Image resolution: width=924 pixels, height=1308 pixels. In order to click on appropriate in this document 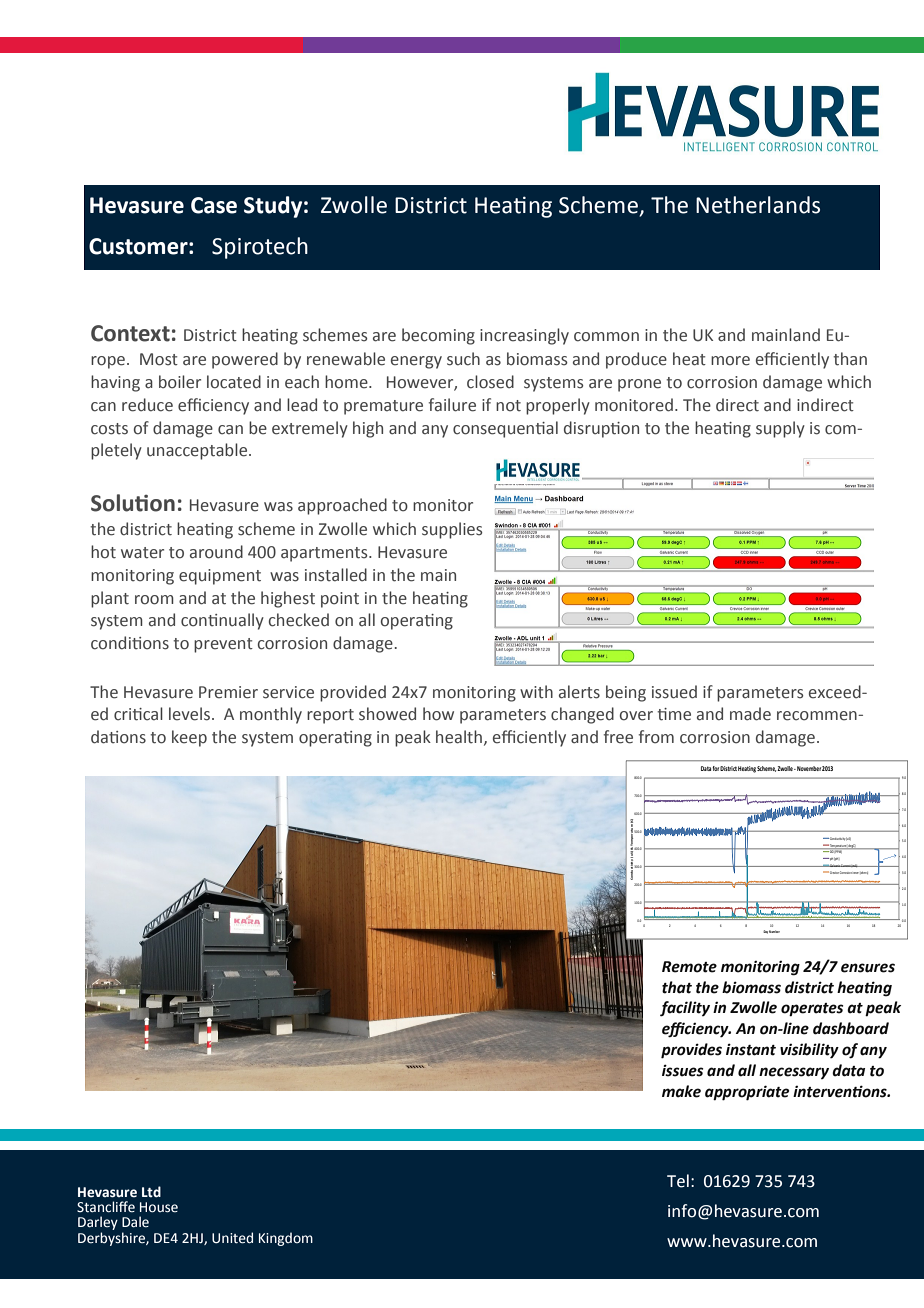, I will do `click(747, 1093)`.
